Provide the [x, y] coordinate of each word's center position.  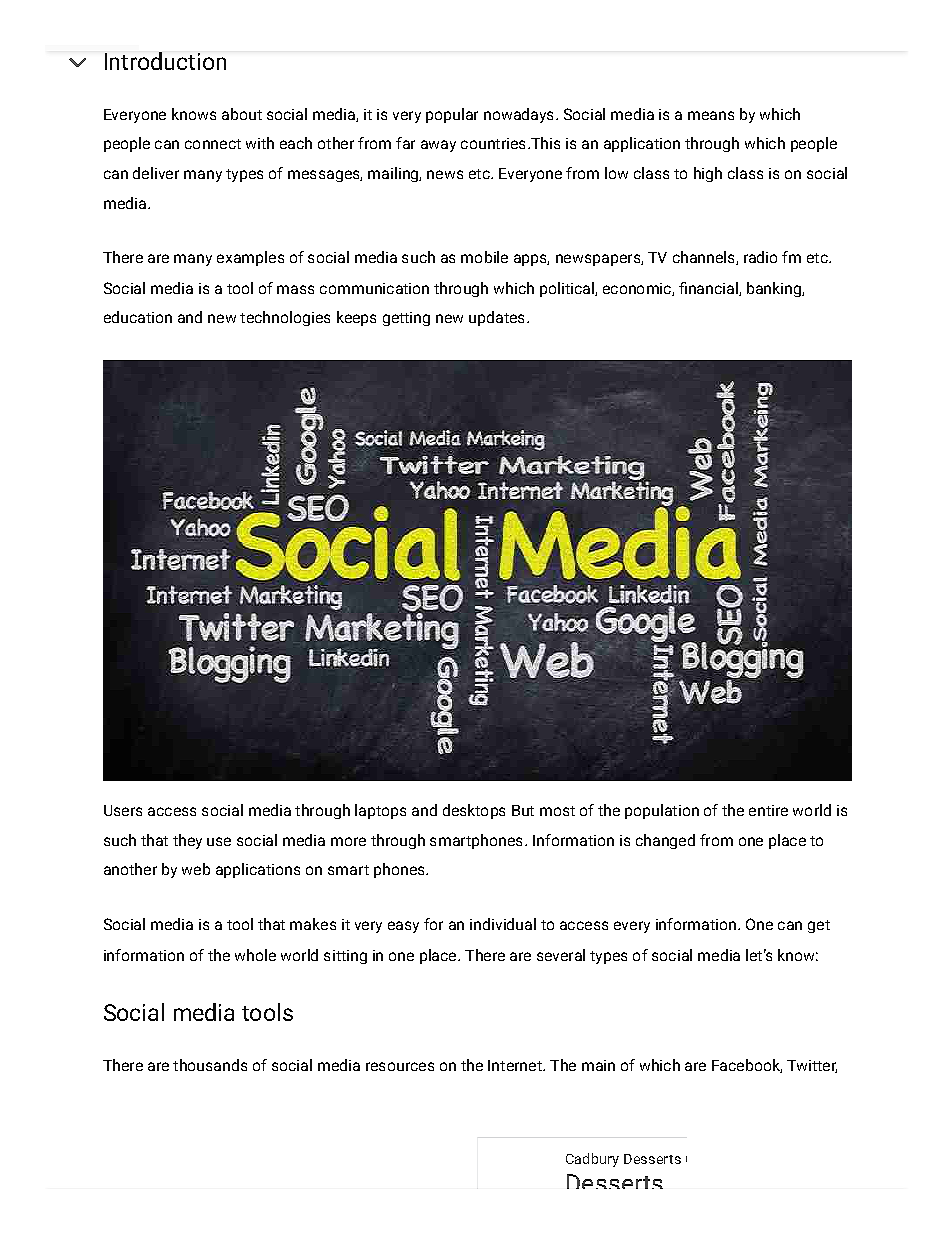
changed [665, 841]
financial [709, 289]
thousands [210, 1065]
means [711, 115]
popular [452, 115]
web [196, 869]
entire [768, 810]
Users [123, 810]
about [242, 114]
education [138, 317]
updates [496, 318]
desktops [474, 811]
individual [503, 924]
